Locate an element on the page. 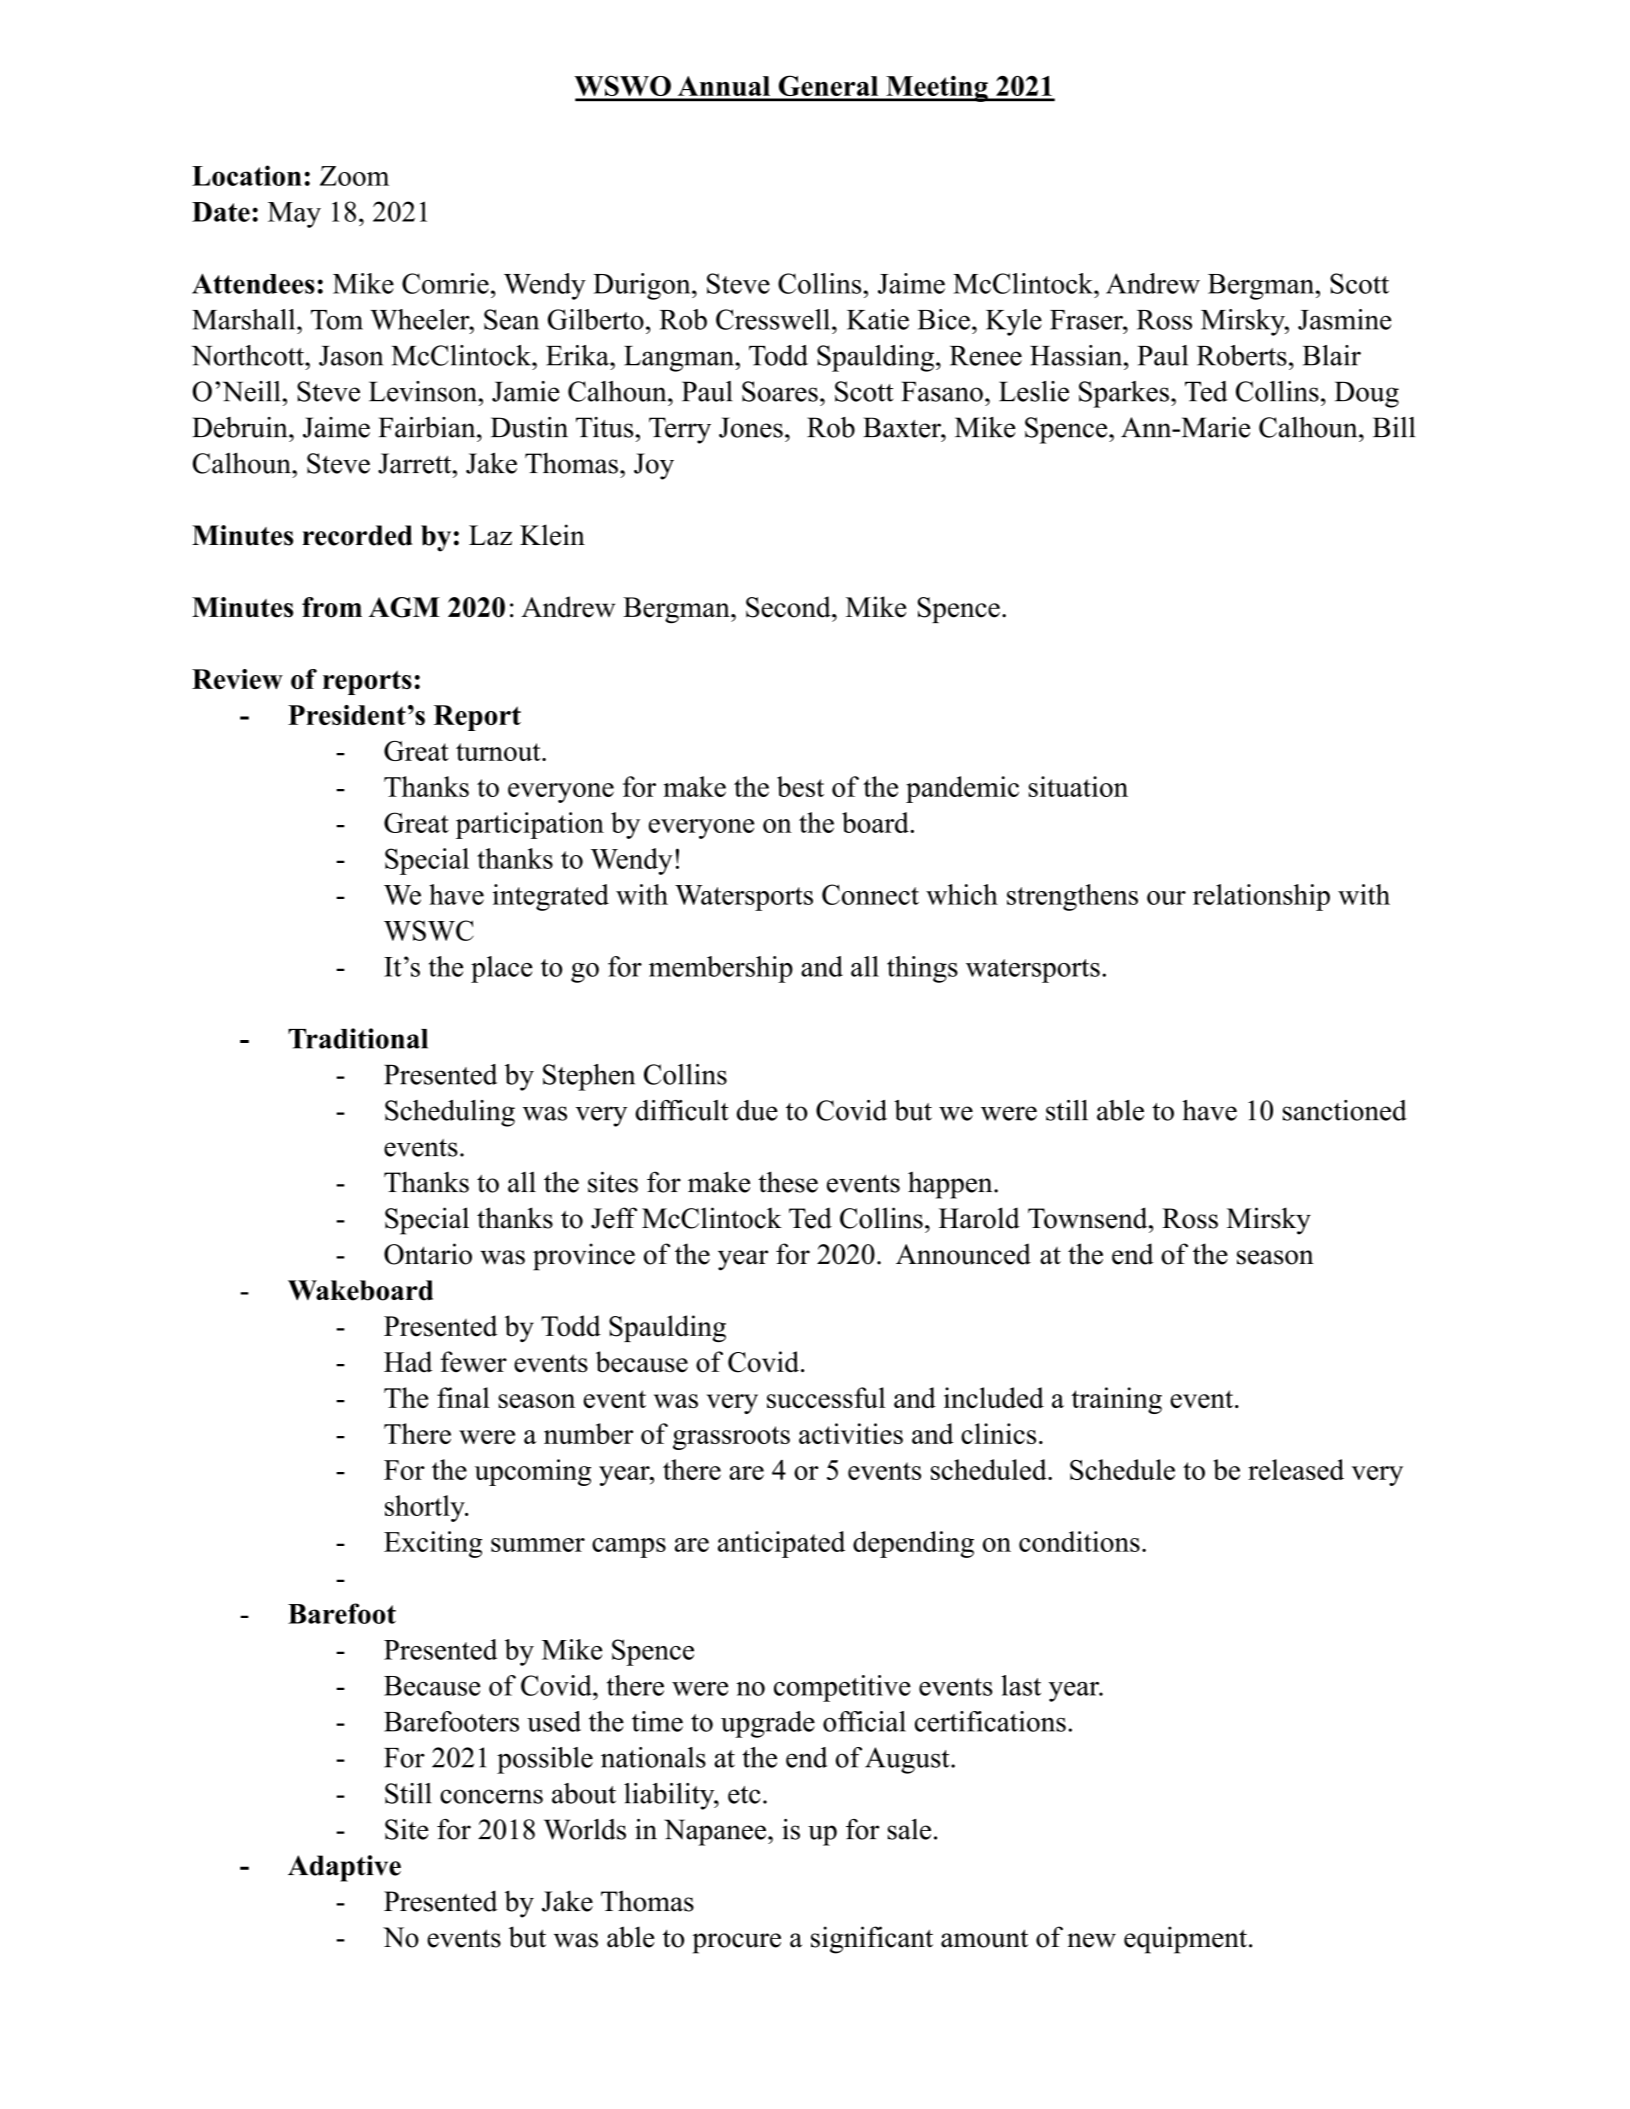  Roberts is located at coordinates (1242, 355).
